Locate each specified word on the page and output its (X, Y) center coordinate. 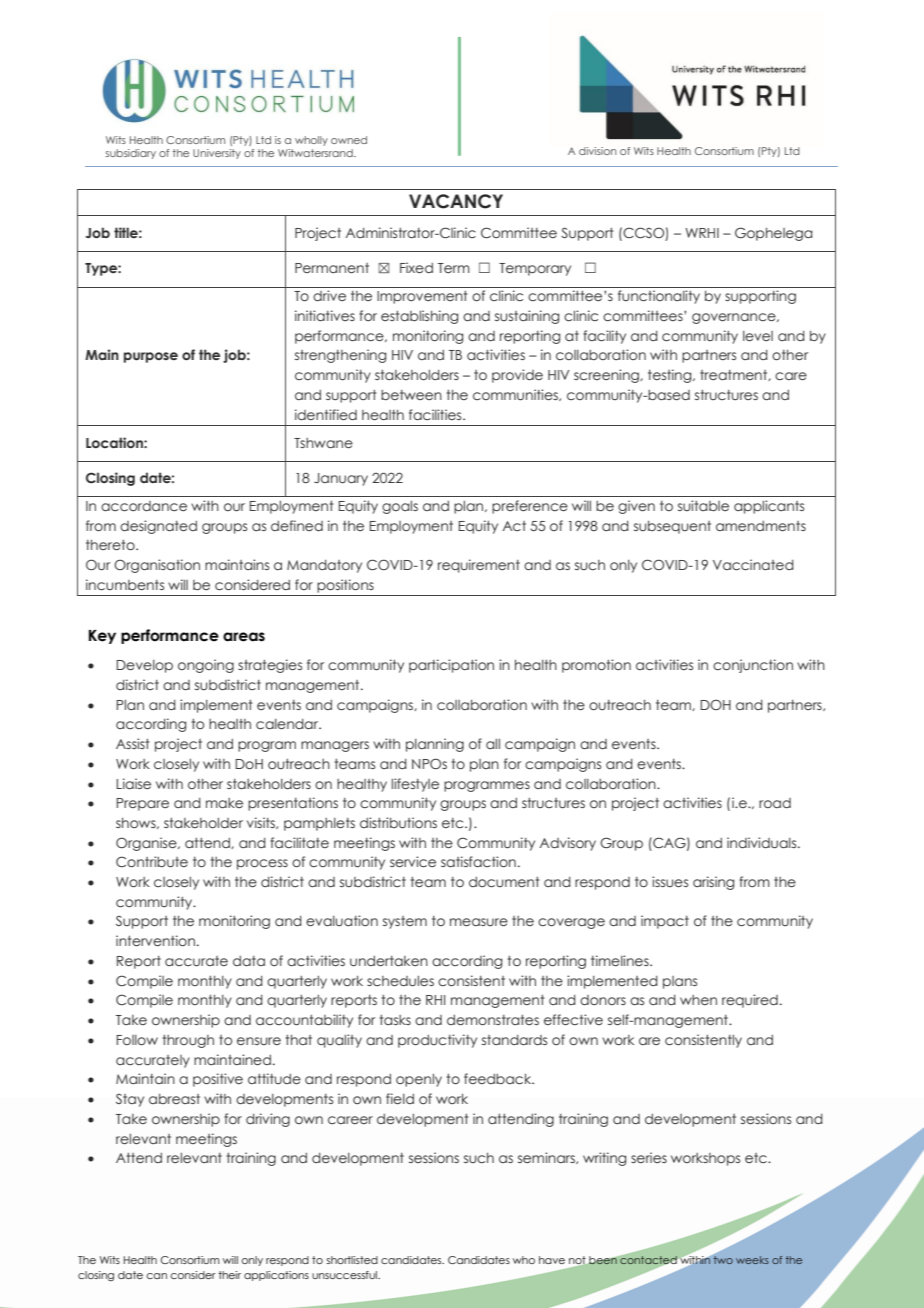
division (597, 151)
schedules (400, 981)
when (698, 1000)
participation (451, 666)
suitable (703, 505)
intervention (155, 940)
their (229, 1275)
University (217, 154)
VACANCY (456, 201)
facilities (436, 414)
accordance (144, 506)
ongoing (206, 666)
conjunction (753, 666)
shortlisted (352, 1260)
